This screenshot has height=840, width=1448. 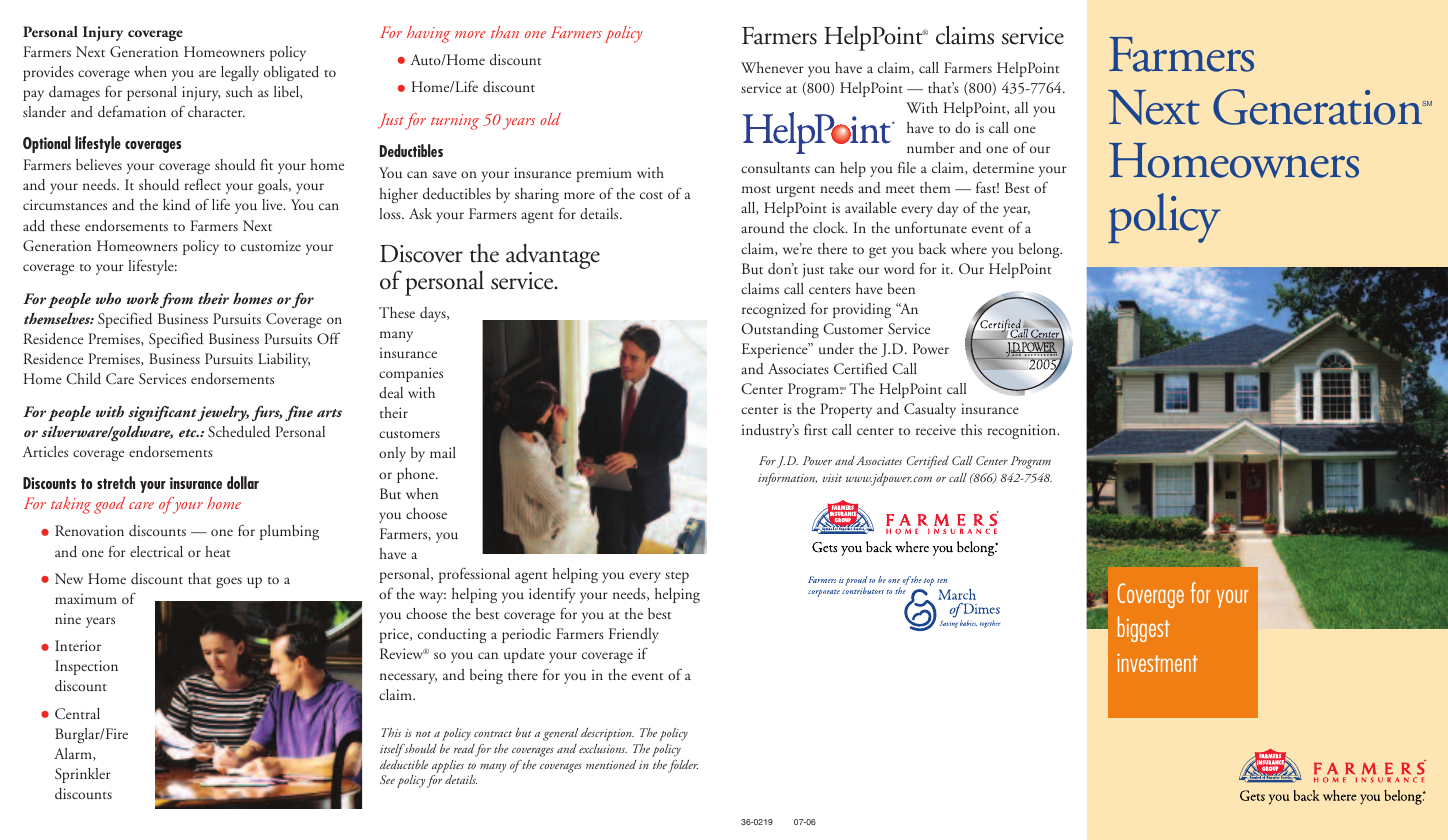 I want to click on kind, so click(x=176, y=205).
